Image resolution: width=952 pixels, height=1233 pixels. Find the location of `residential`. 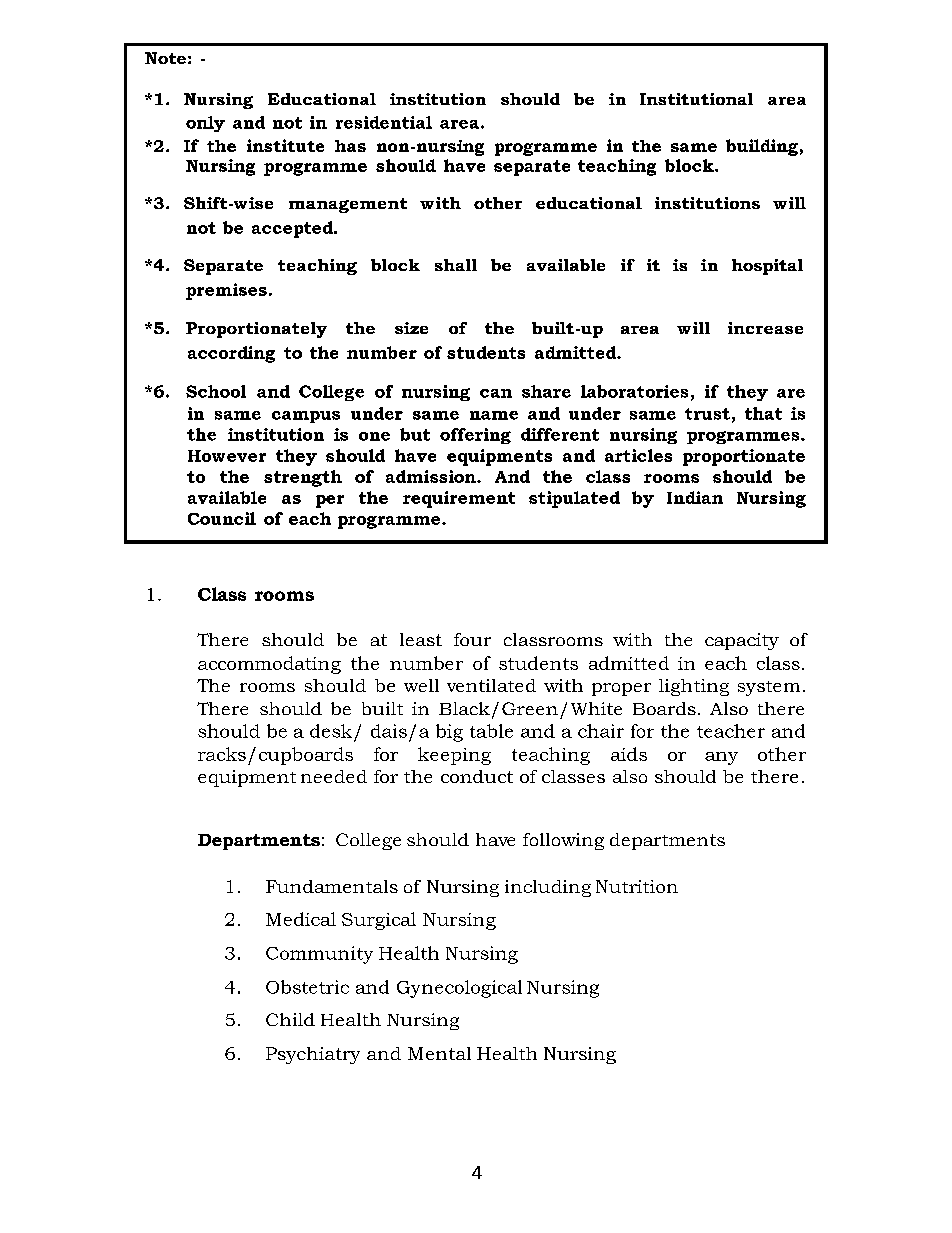

residential is located at coordinates (384, 122).
